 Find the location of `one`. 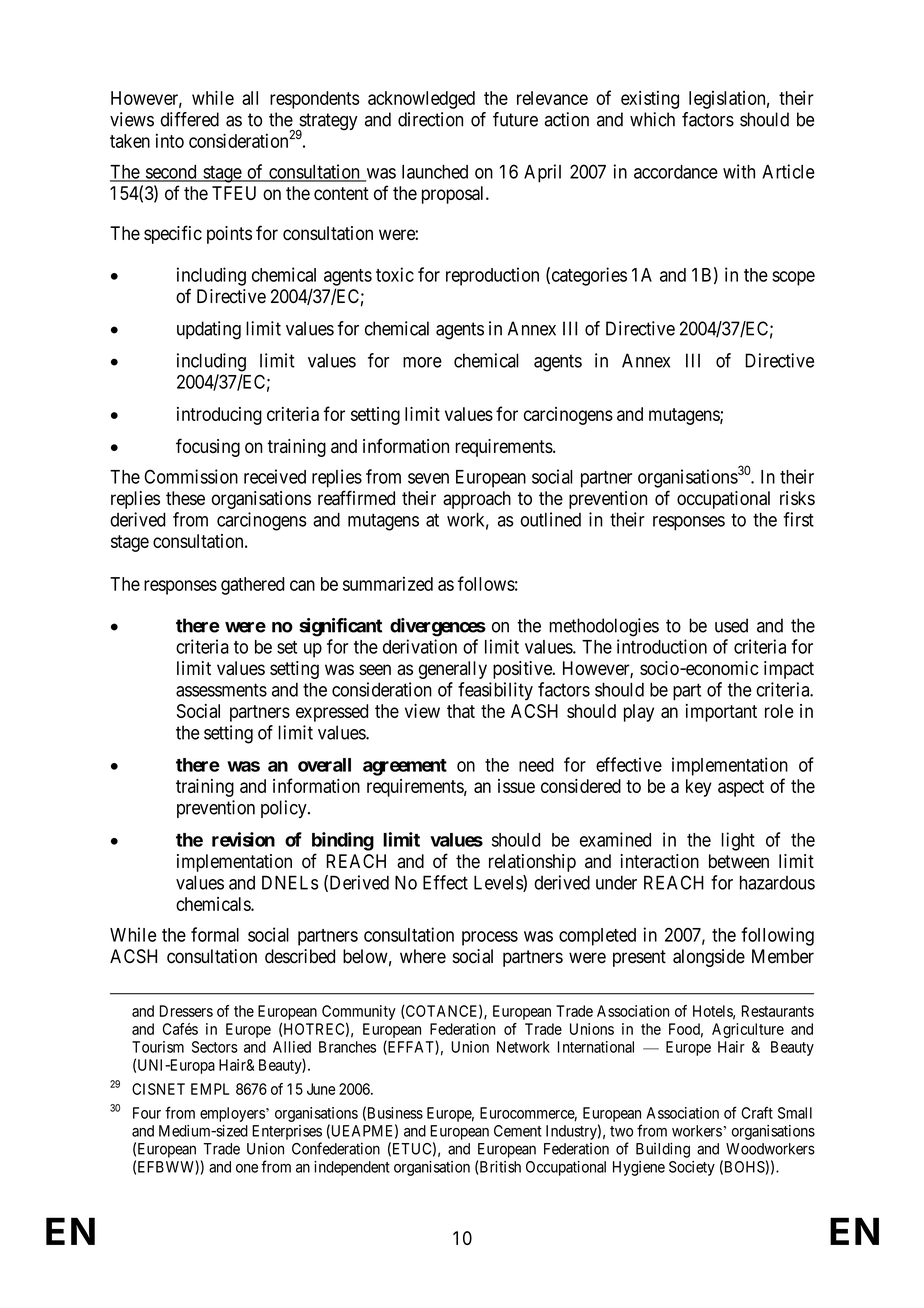

one is located at coordinates (247, 1168).
